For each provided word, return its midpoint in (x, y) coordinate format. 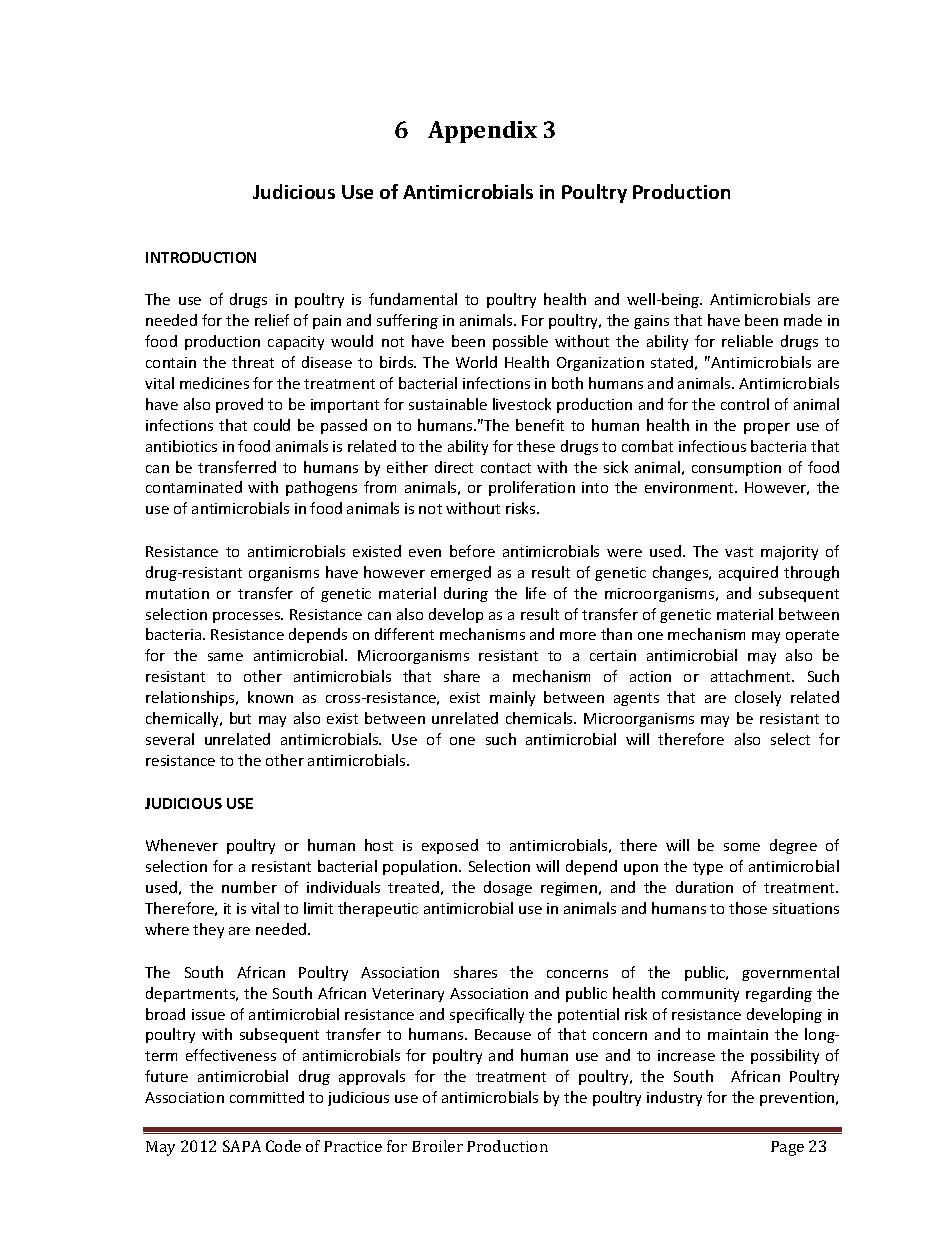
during (466, 594)
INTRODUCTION (201, 257)
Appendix (482, 132)
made (803, 320)
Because (503, 1034)
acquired (748, 573)
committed (267, 1097)
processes (248, 617)
